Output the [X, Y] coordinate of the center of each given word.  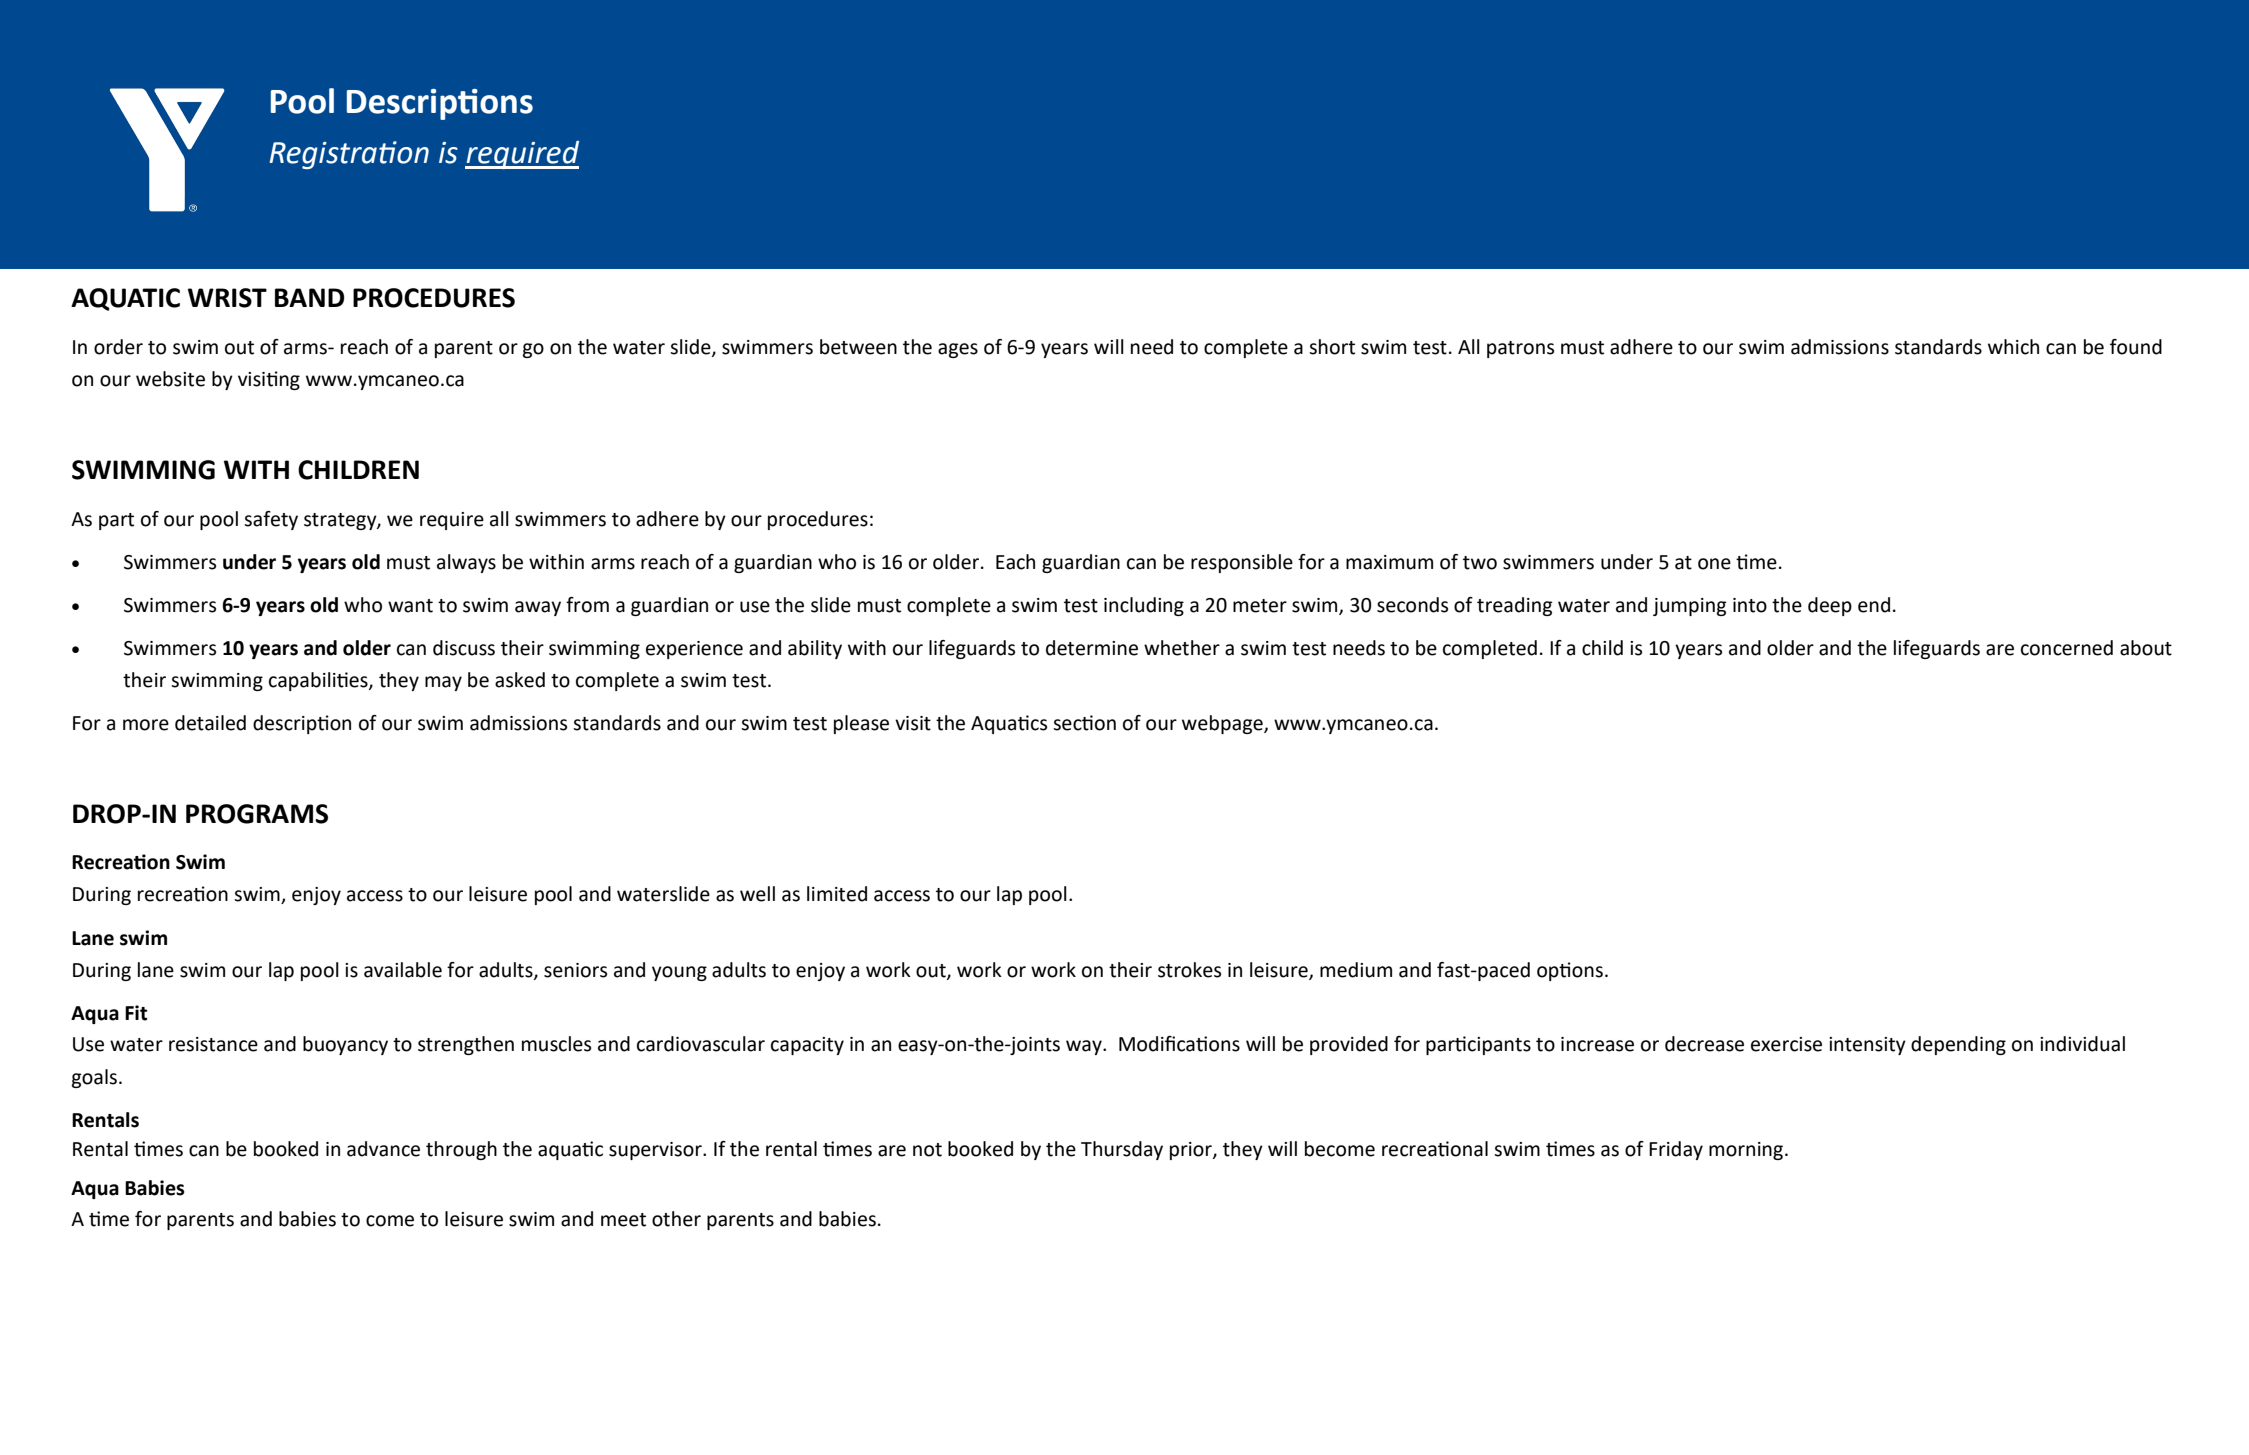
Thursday [1122, 1150]
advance [383, 1149]
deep [1830, 606]
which [2013, 347]
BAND [309, 297]
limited [837, 894]
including [1144, 606]
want [410, 606]
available [403, 970]
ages [958, 350]
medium [1356, 970]
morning [1747, 1151]
